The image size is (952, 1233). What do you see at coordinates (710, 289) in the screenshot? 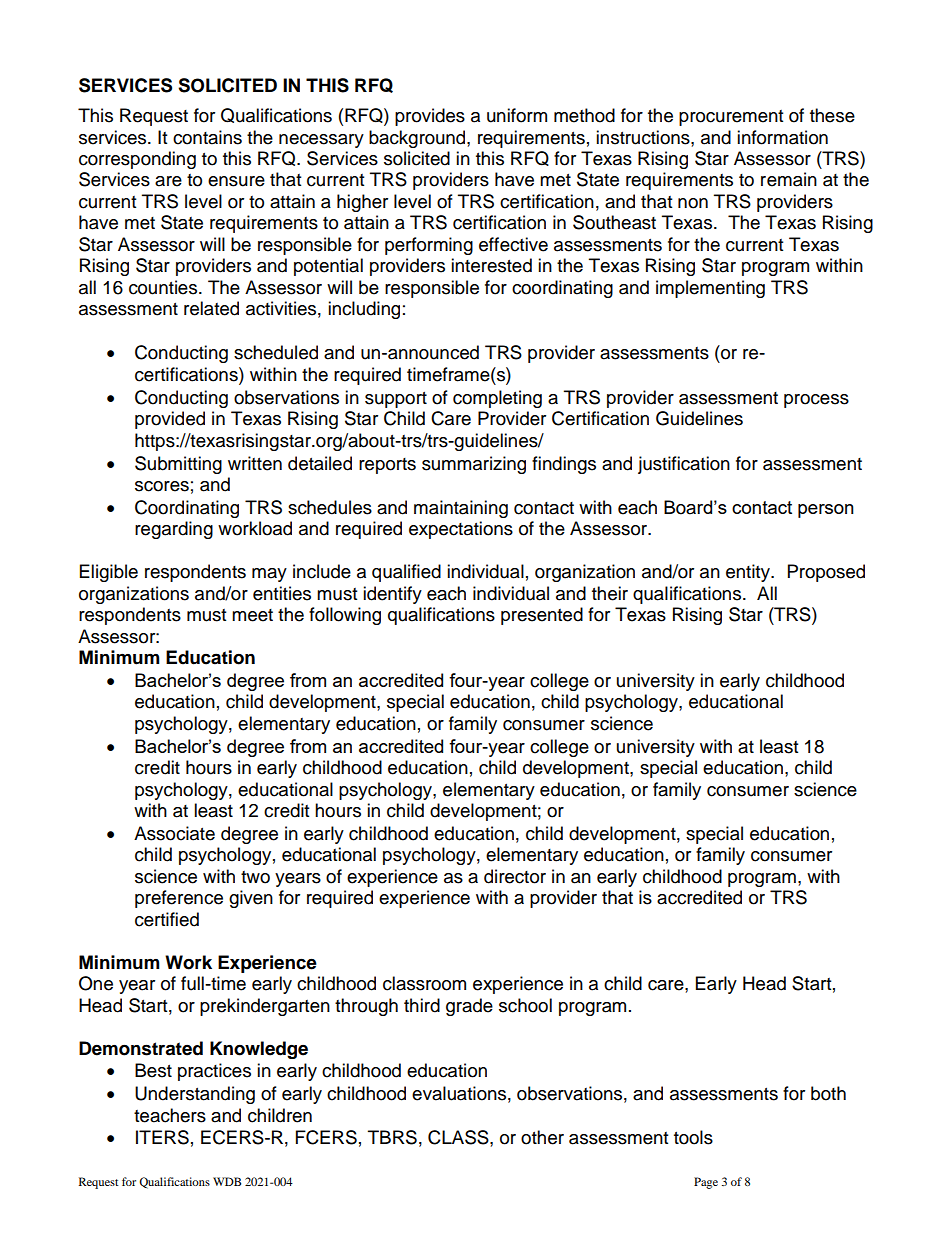
I see `implementing` at bounding box center [710, 289].
